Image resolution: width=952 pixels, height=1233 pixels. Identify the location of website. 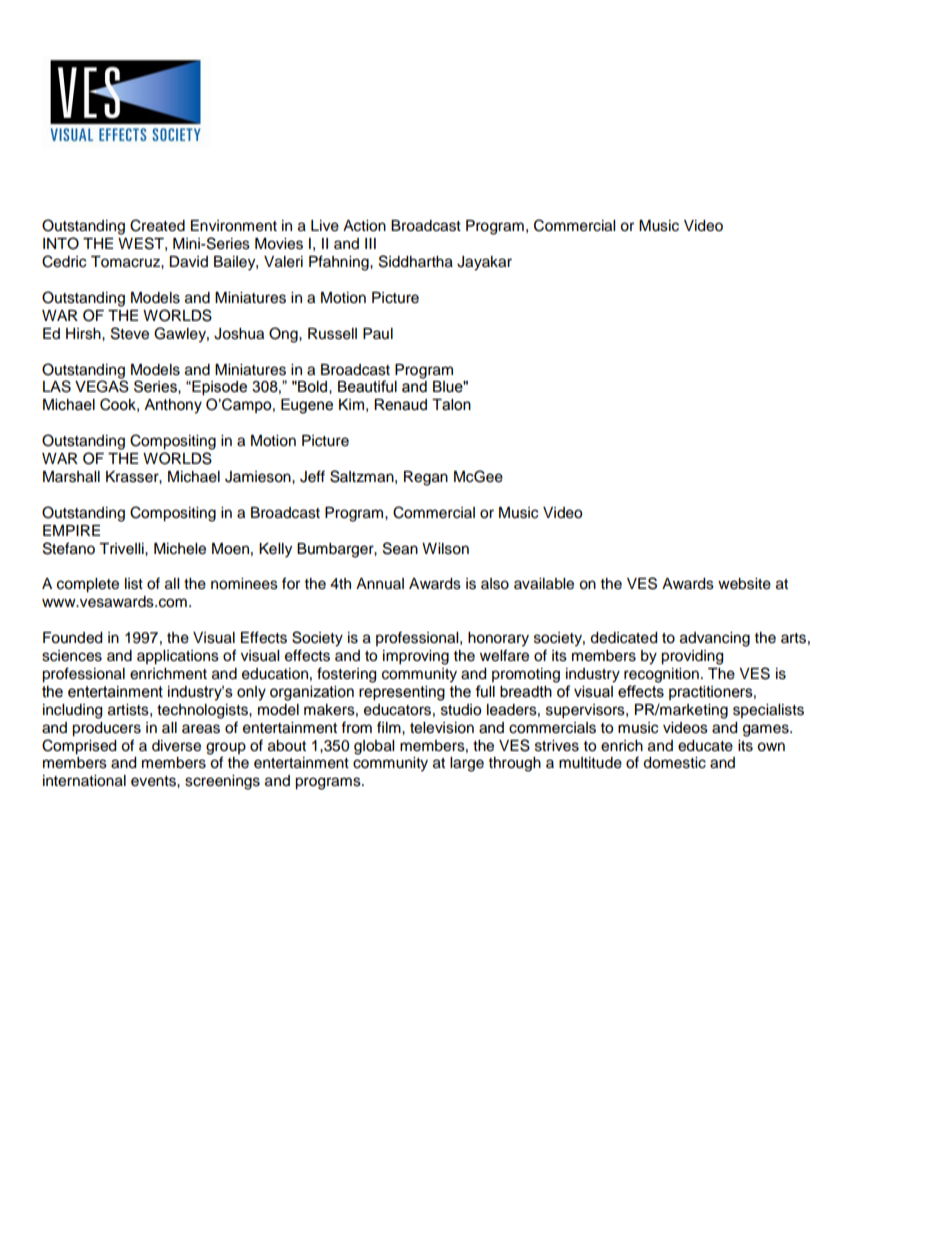
(744, 584).
